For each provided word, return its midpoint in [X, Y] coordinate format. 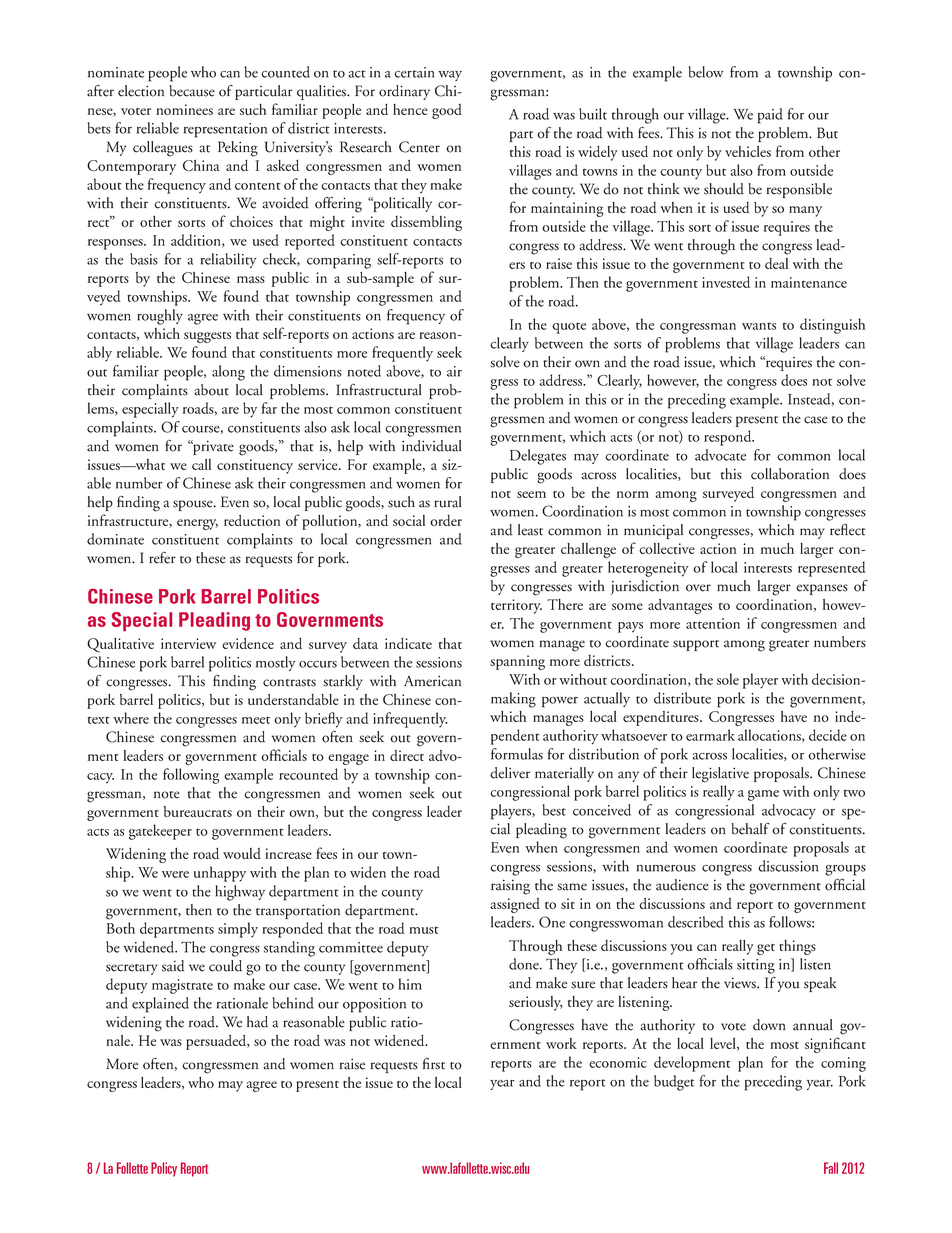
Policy [164, 1169]
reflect [848, 530]
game [763, 795]
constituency [255, 466]
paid [770, 116]
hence [410, 109]
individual [432, 446]
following [191, 776]
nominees [184, 109]
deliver [510, 773]
